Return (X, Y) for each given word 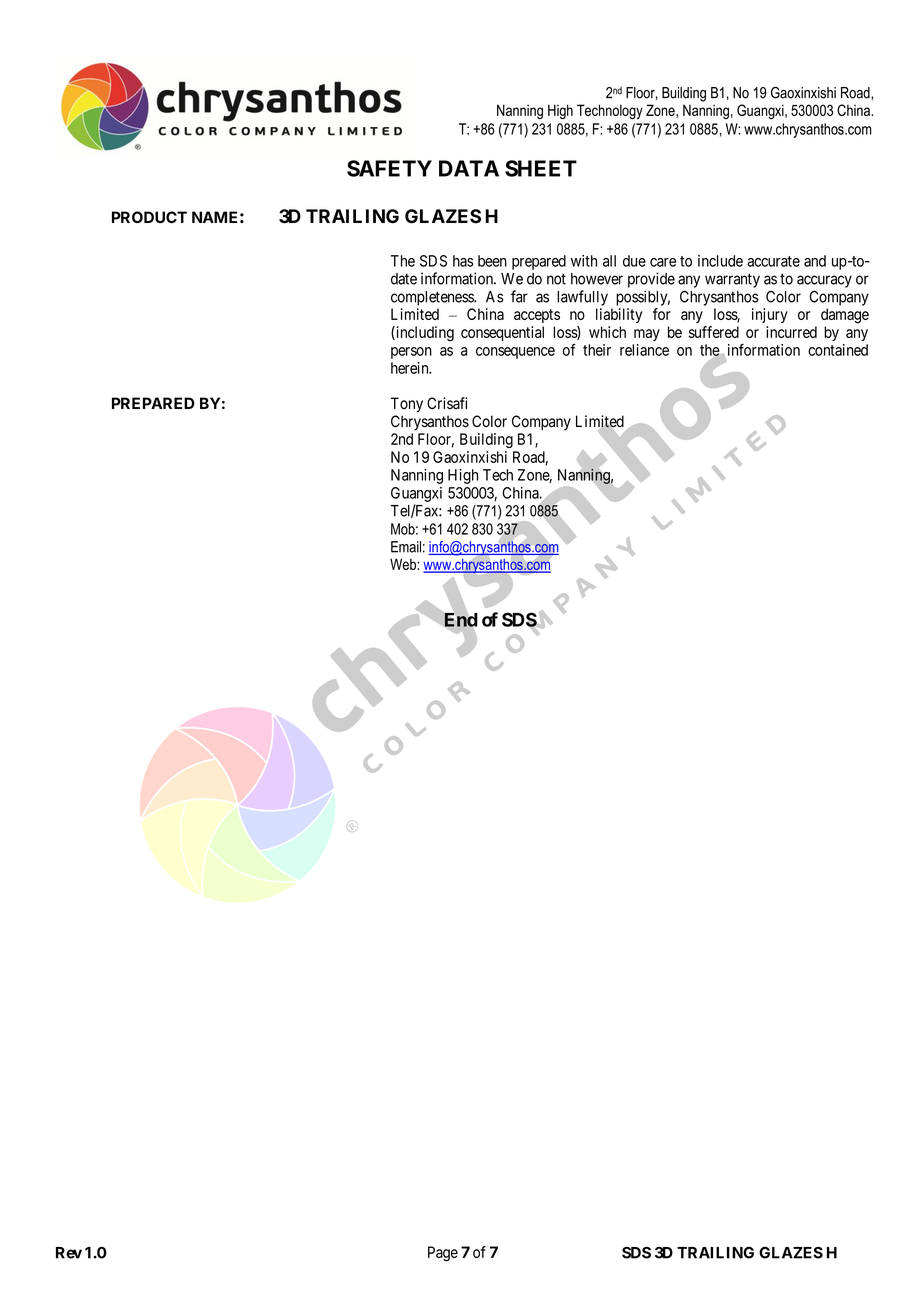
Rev (69, 1253)
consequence (515, 353)
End (461, 620)
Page (443, 1254)
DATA (469, 168)
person (411, 353)
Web (404, 564)
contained (838, 350)
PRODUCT (149, 217)
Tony (407, 405)
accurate (773, 261)
